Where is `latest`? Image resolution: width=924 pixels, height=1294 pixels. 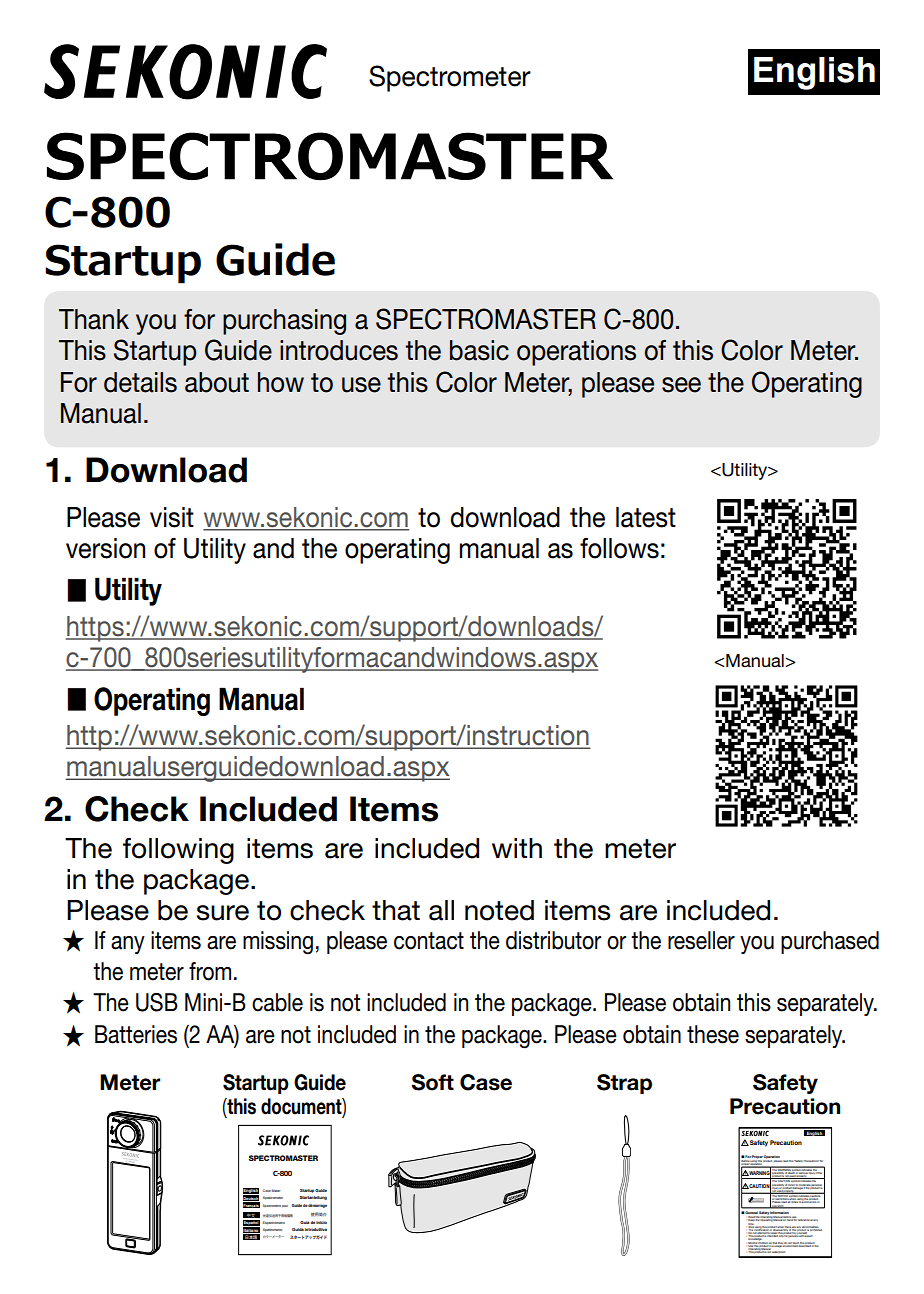 latest is located at coordinates (646, 517).
